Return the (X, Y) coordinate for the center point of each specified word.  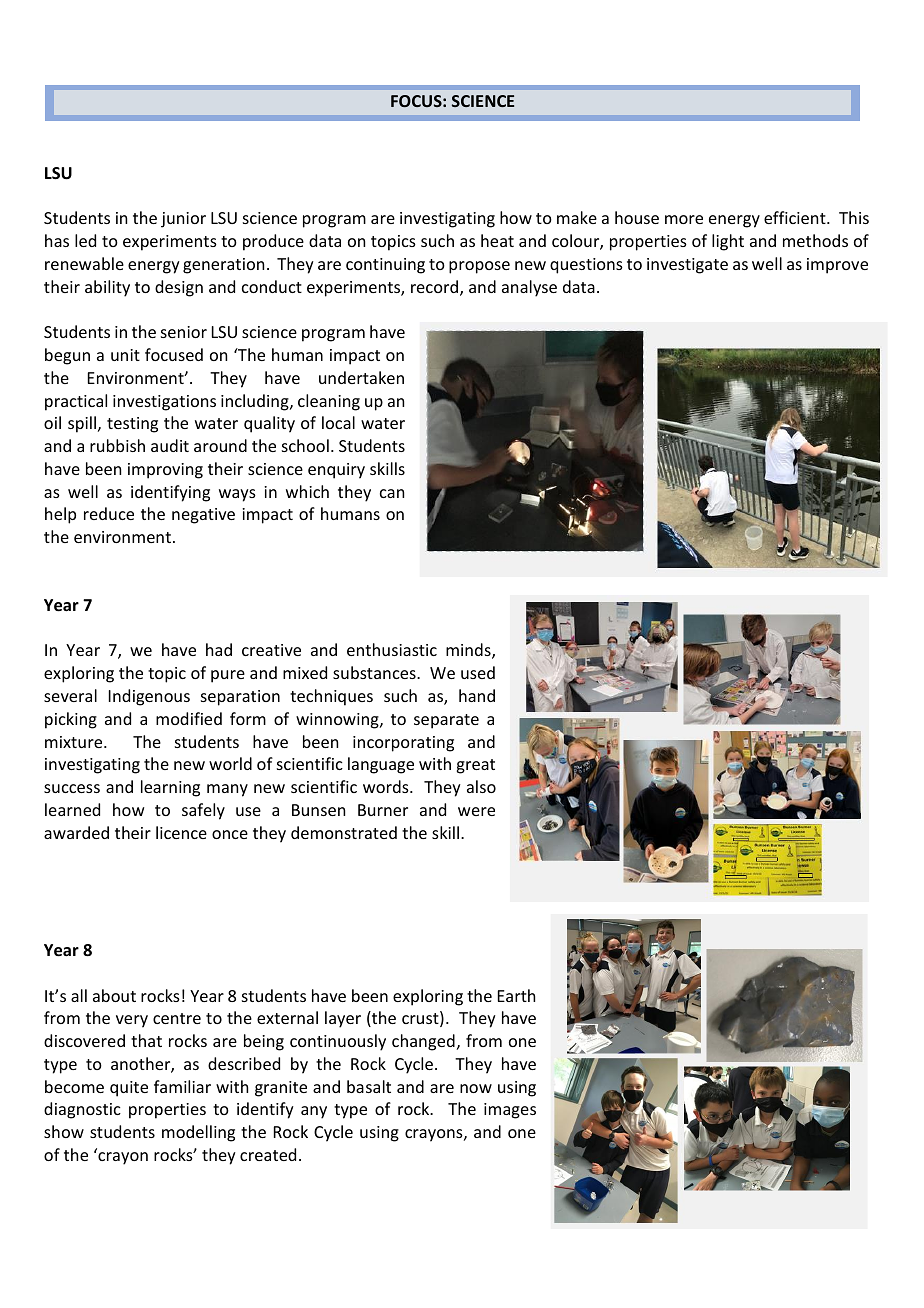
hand (477, 695)
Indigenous (149, 697)
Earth (516, 995)
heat (497, 240)
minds (469, 651)
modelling (198, 1133)
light (728, 242)
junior (183, 220)
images (510, 1111)
